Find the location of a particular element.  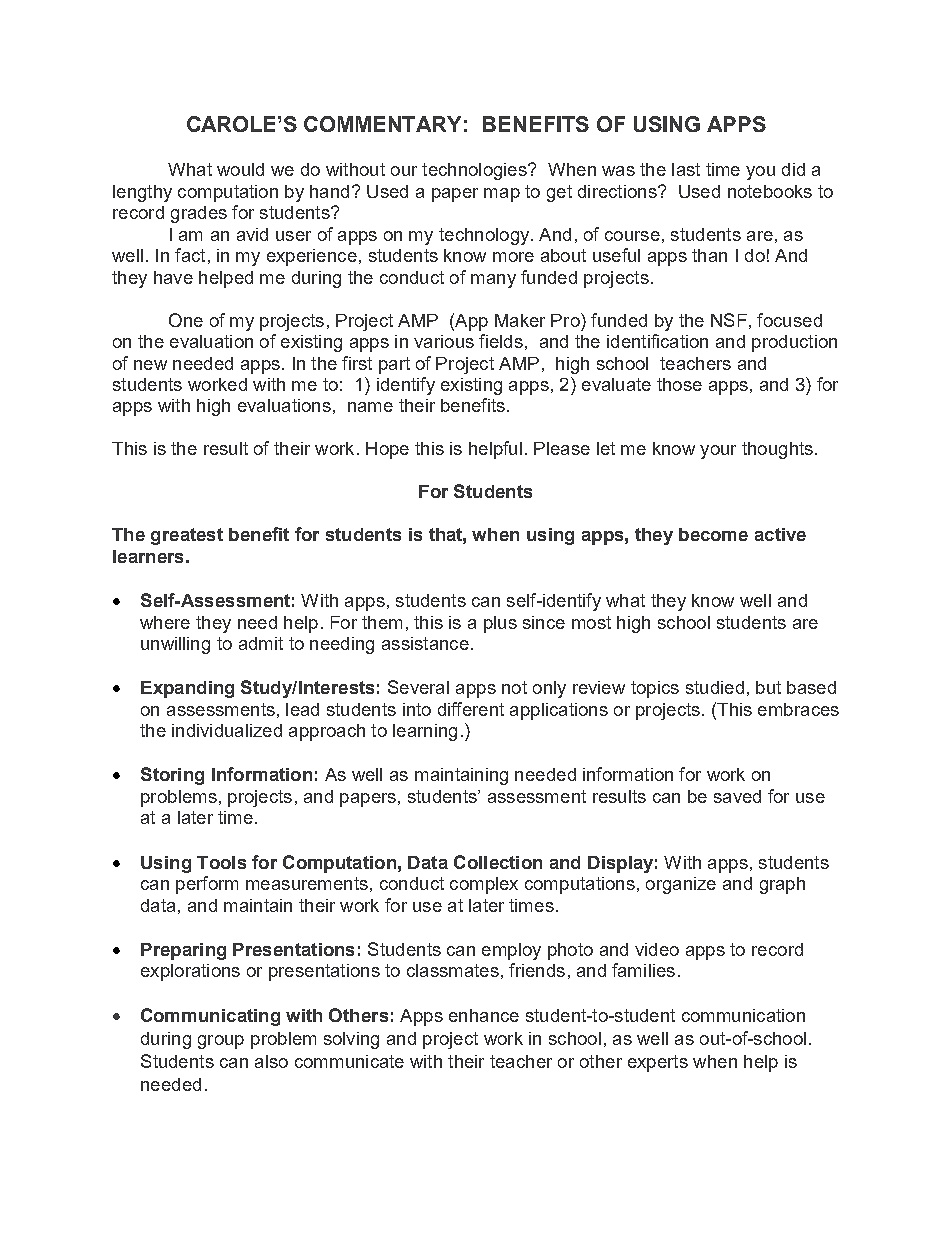

group is located at coordinates (221, 1042).
